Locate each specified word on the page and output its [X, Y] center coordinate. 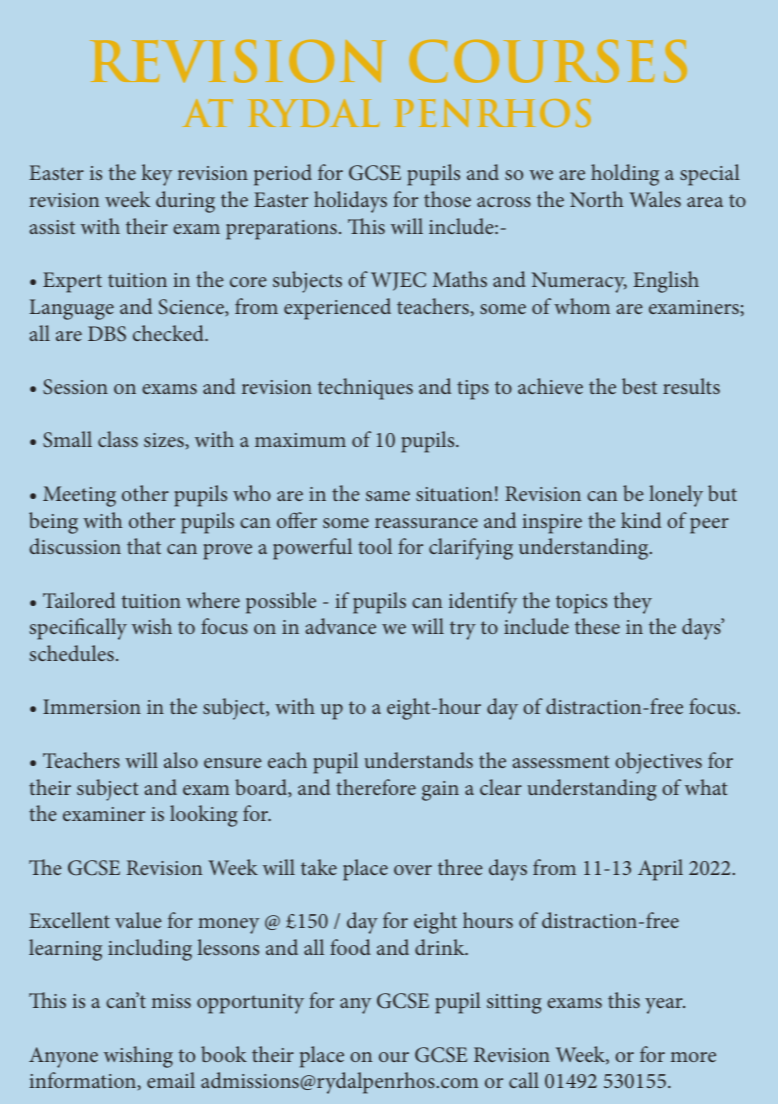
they [633, 603]
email [171, 1080]
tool [375, 546]
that [144, 546]
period [283, 175]
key [157, 175]
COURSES [548, 61]
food [350, 947]
